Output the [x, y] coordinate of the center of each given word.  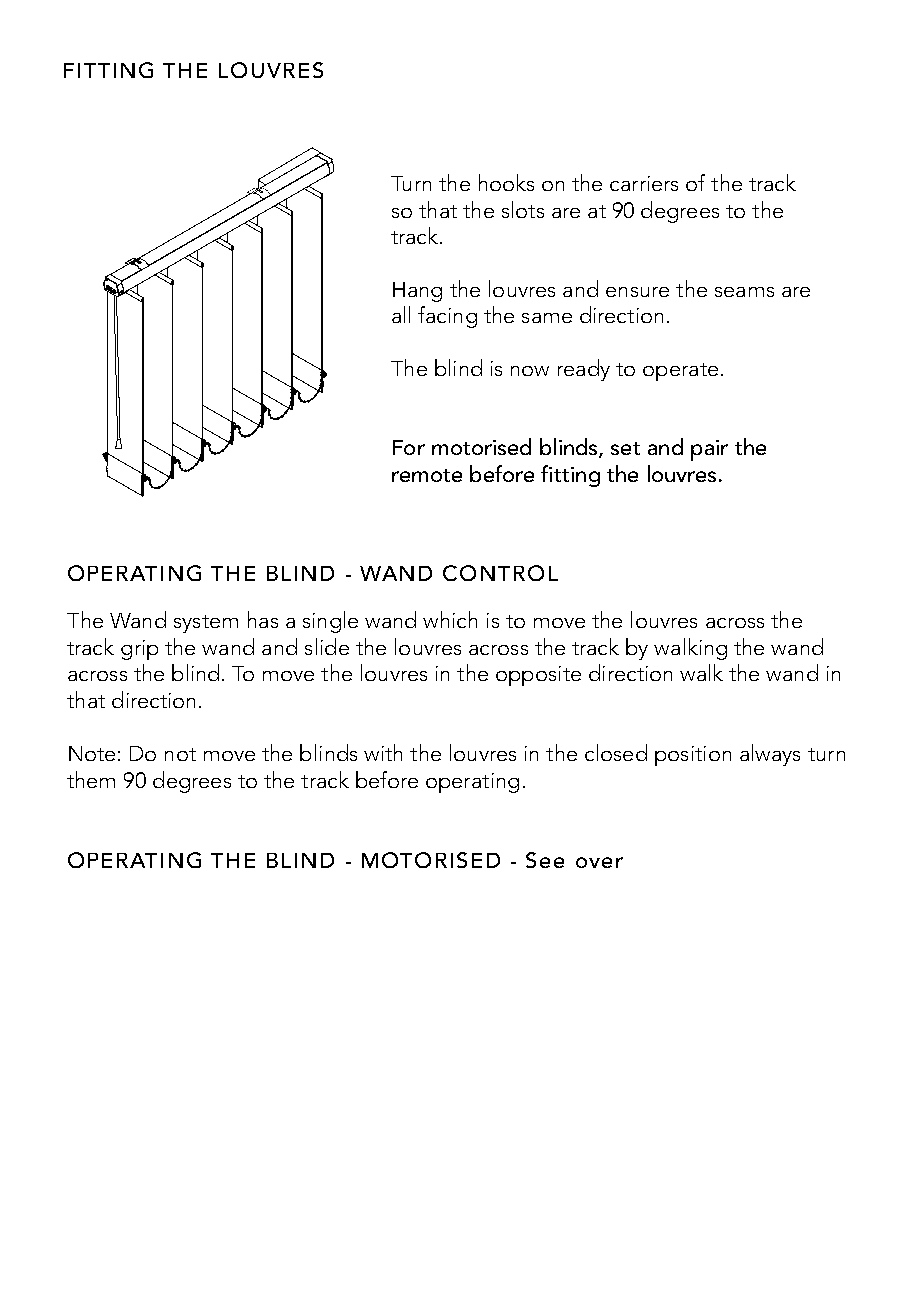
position [693, 756]
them [91, 779]
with [383, 752]
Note [92, 753]
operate [680, 372]
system [206, 624]
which [450, 619]
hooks [506, 182]
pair [709, 450]
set [625, 448]
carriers [644, 183]
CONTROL [500, 573]
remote [427, 475]
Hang [417, 292]
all [401, 314]
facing [447, 317]
